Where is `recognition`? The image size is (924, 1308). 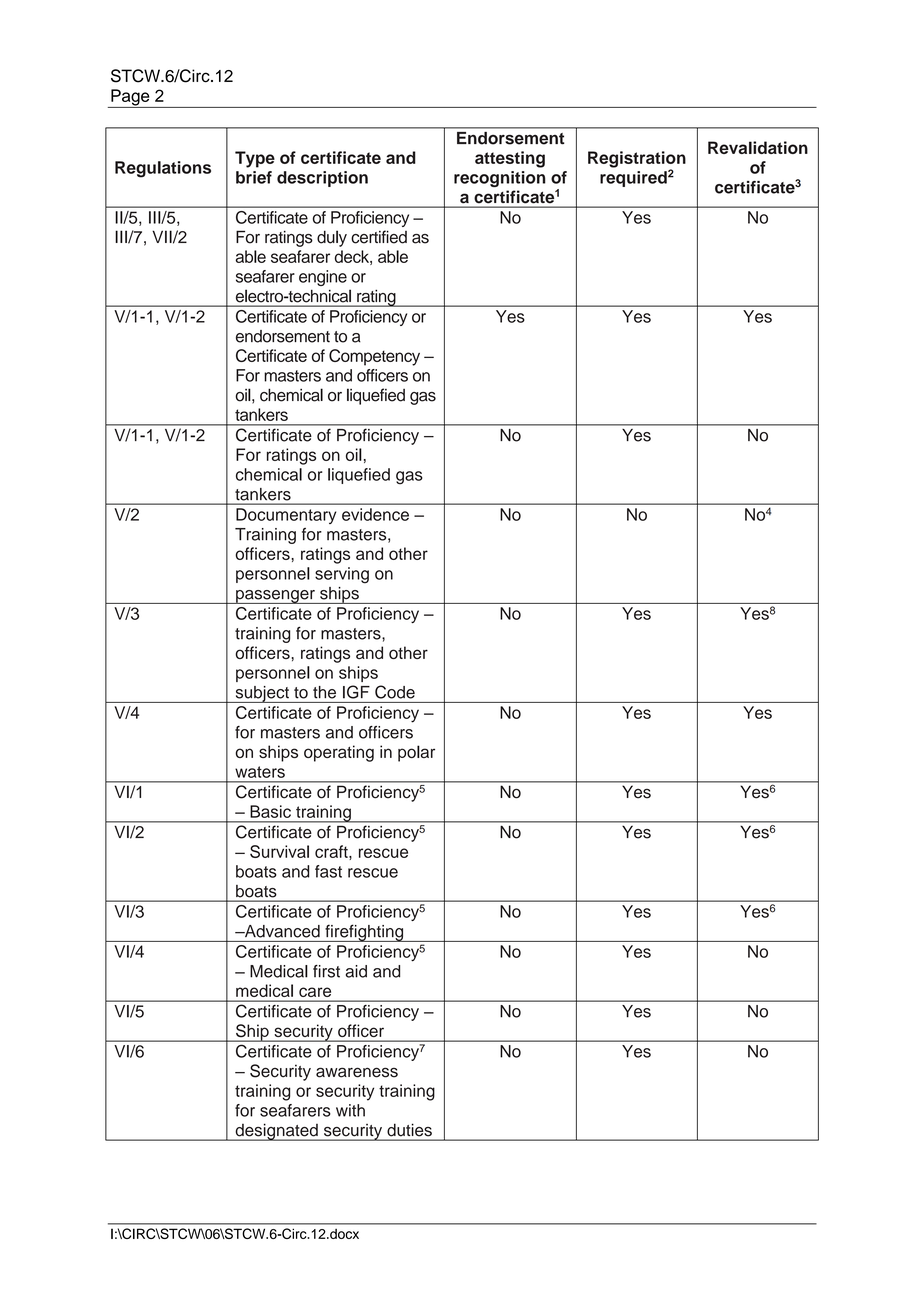 recognition is located at coordinates (500, 179).
